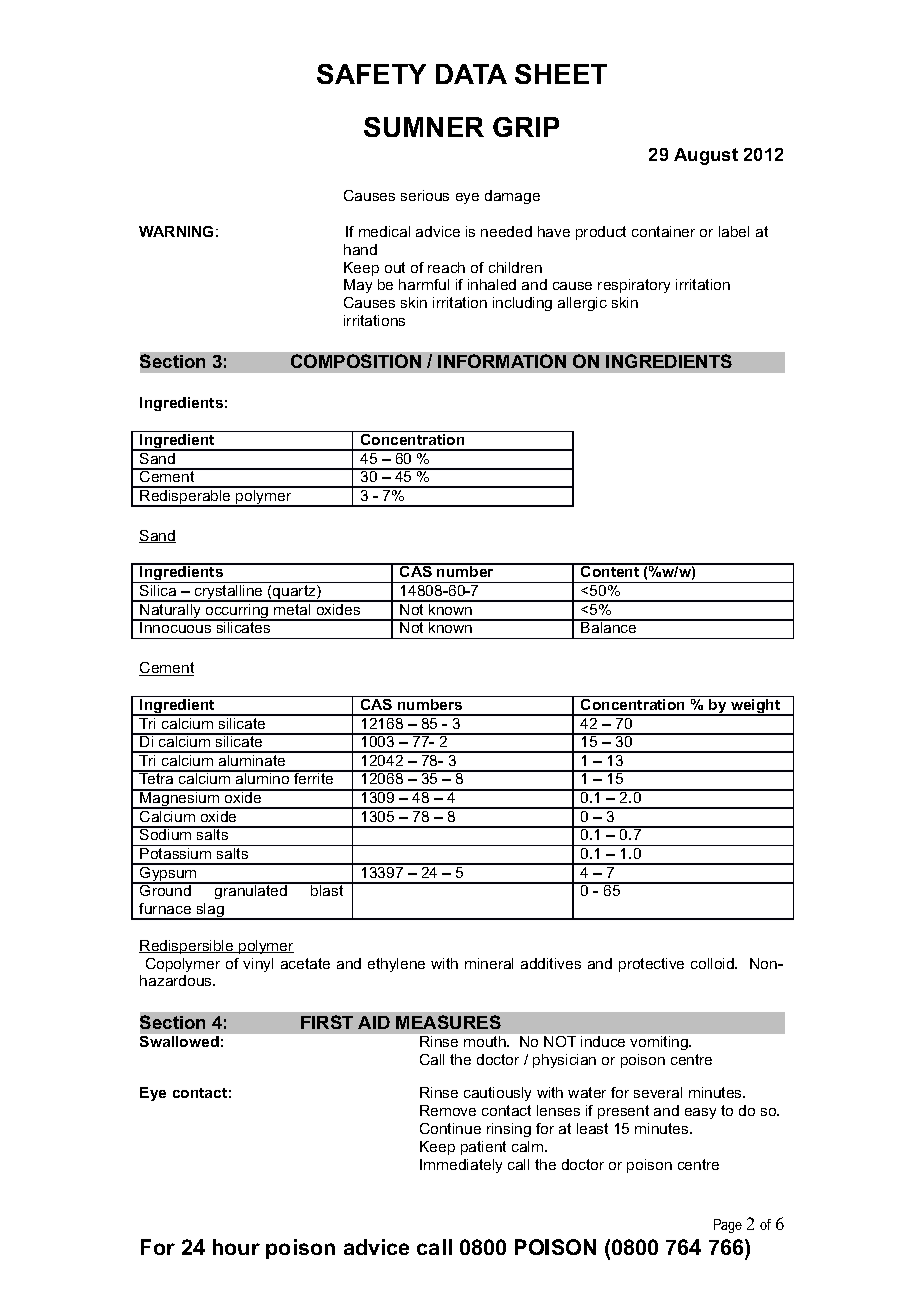  Describe the element at coordinates (176, 231) in the page. I see `WARNING` at that location.
